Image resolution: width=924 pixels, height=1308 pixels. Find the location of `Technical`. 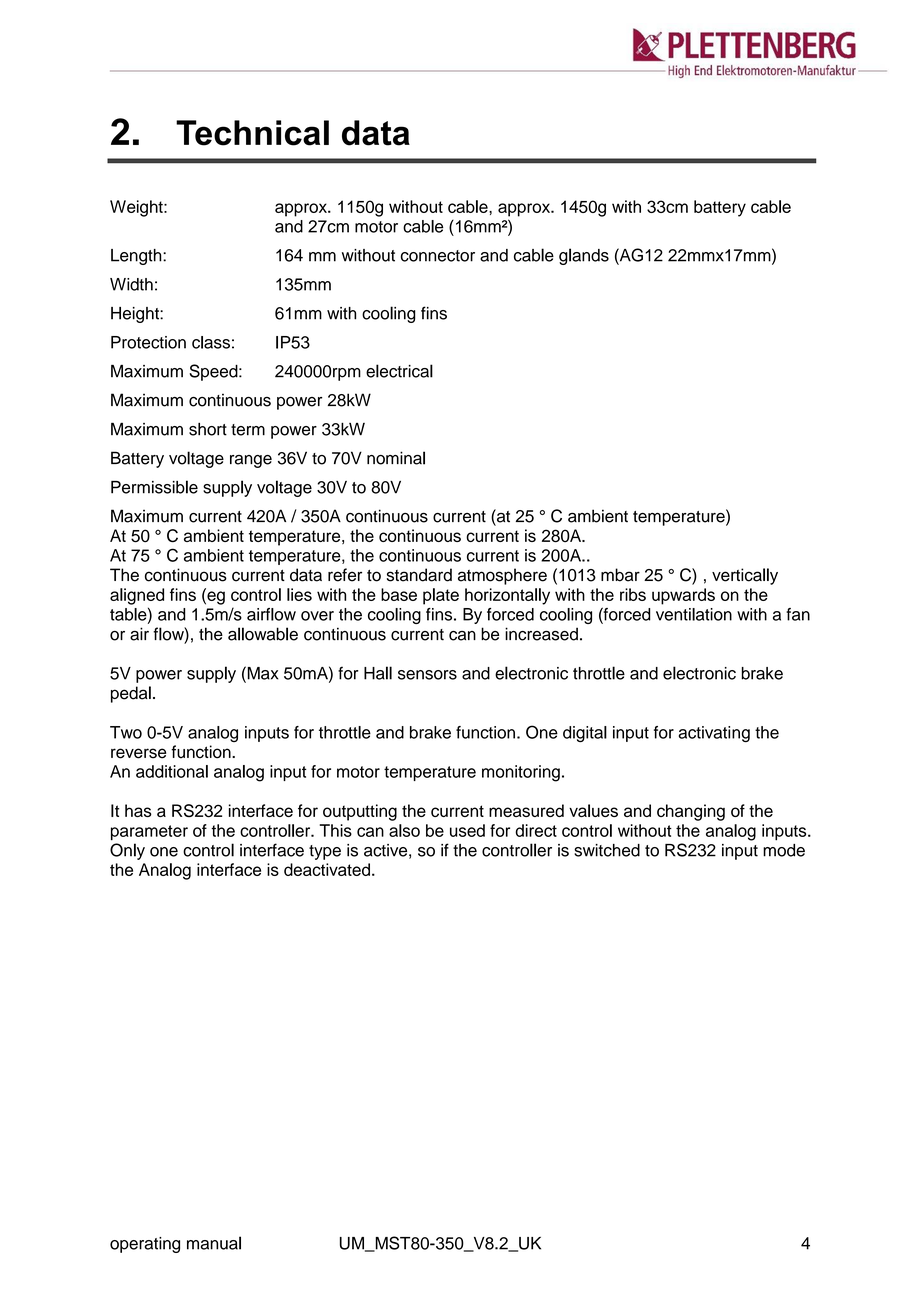

Technical is located at coordinates (252, 133).
